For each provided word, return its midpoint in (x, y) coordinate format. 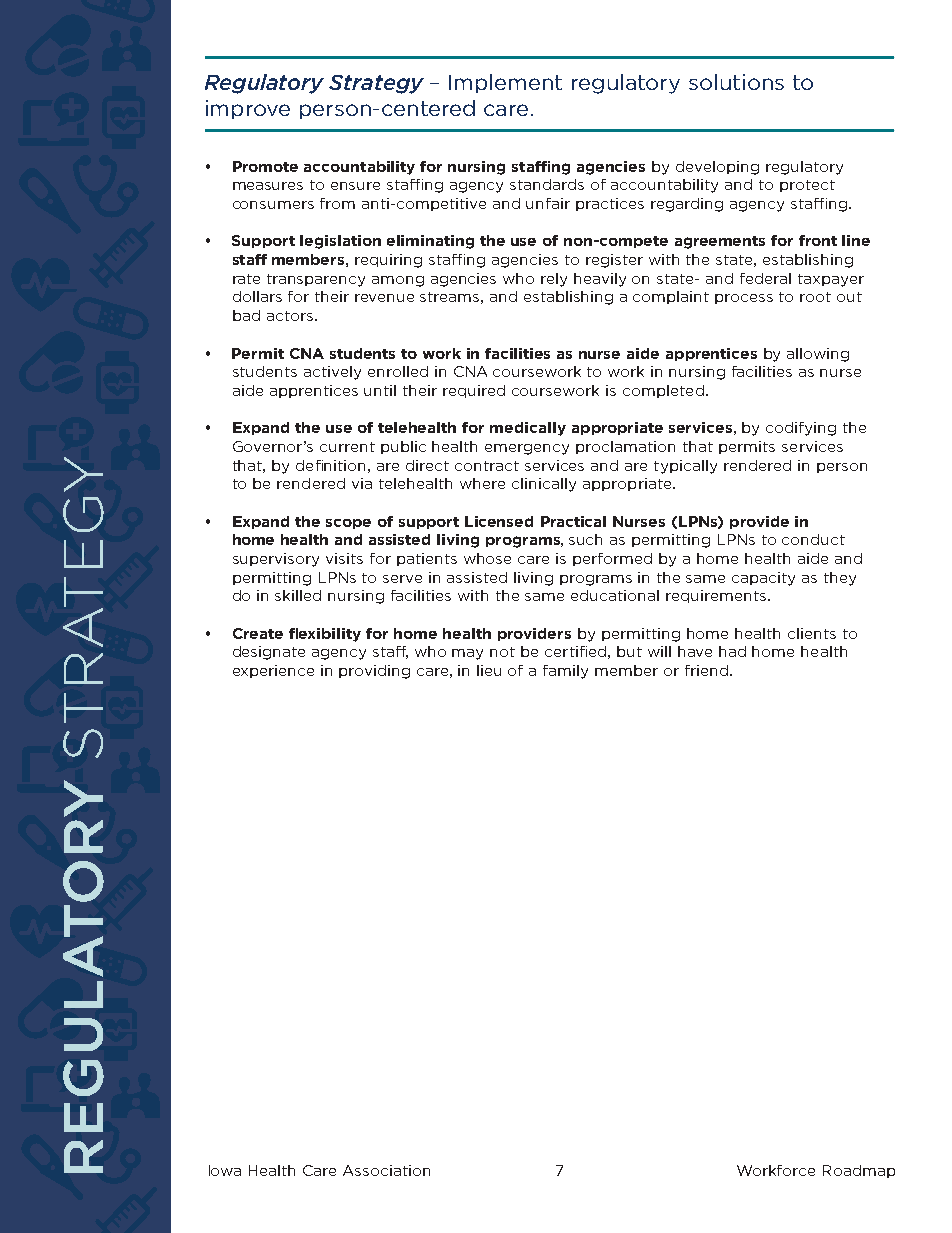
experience (273, 671)
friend (706, 670)
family (565, 672)
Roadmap (859, 1171)
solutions (736, 82)
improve (248, 109)
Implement (505, 83)
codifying (801, 429)
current (347, 447)
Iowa (225, 1170)
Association (386, 1170)
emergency (527, 449)
